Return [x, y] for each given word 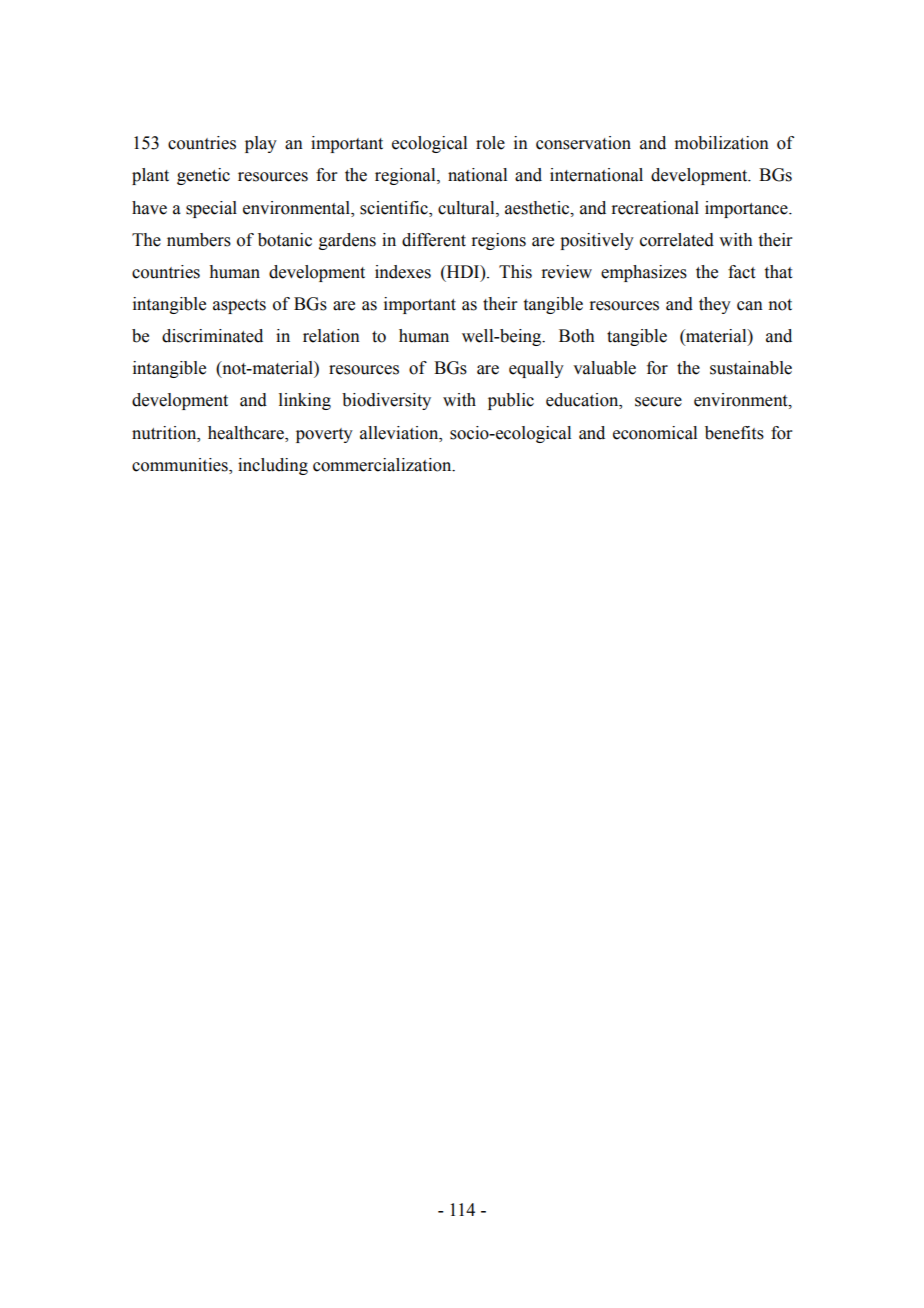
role [490, 143]
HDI [463, 271]
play [261, 144]
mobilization [722, 143]
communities [181, 465]
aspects [239, 306]
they [715, 305]
